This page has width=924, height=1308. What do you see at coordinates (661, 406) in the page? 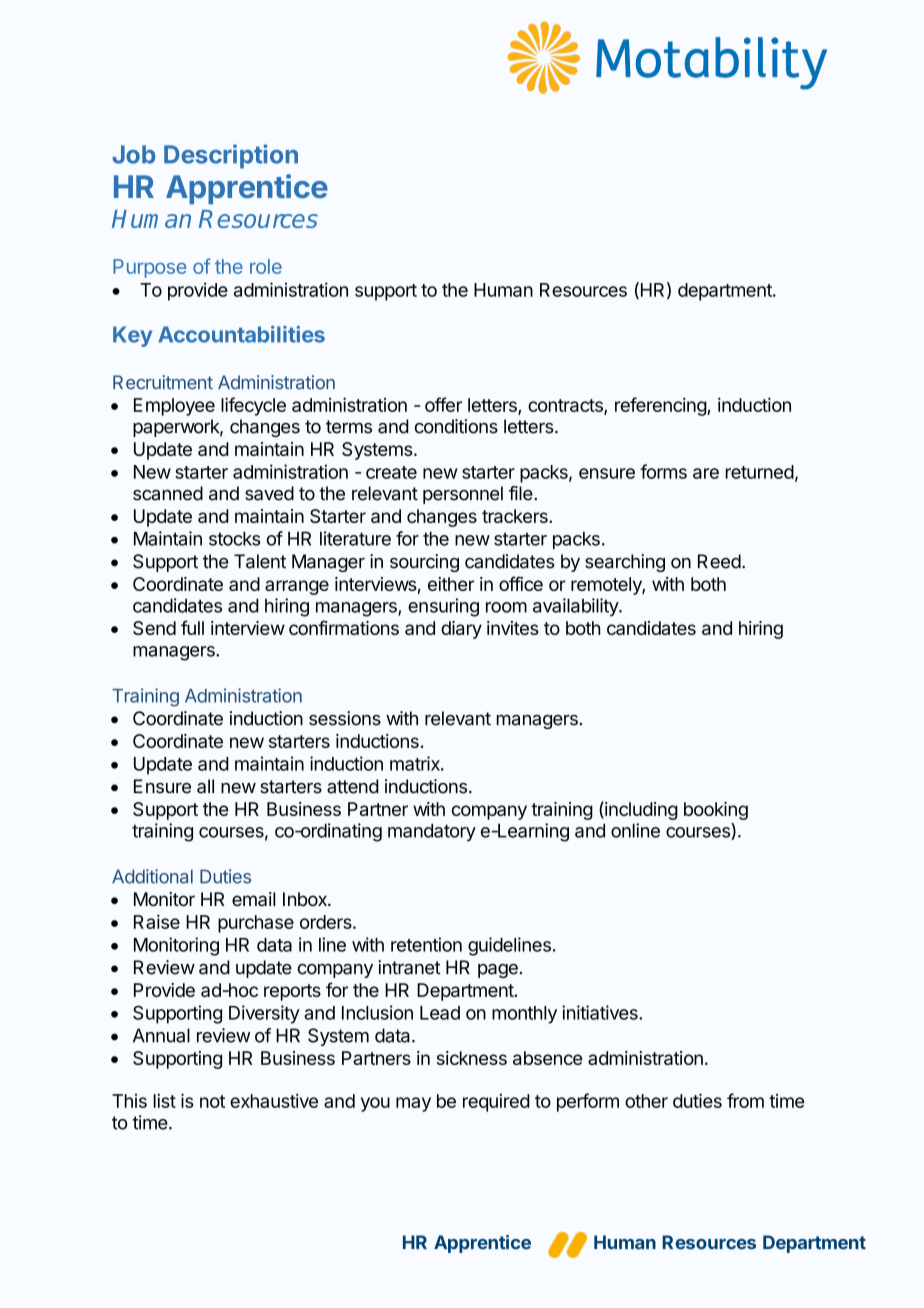
I see `referencing` at bounding box center [661, 406].
